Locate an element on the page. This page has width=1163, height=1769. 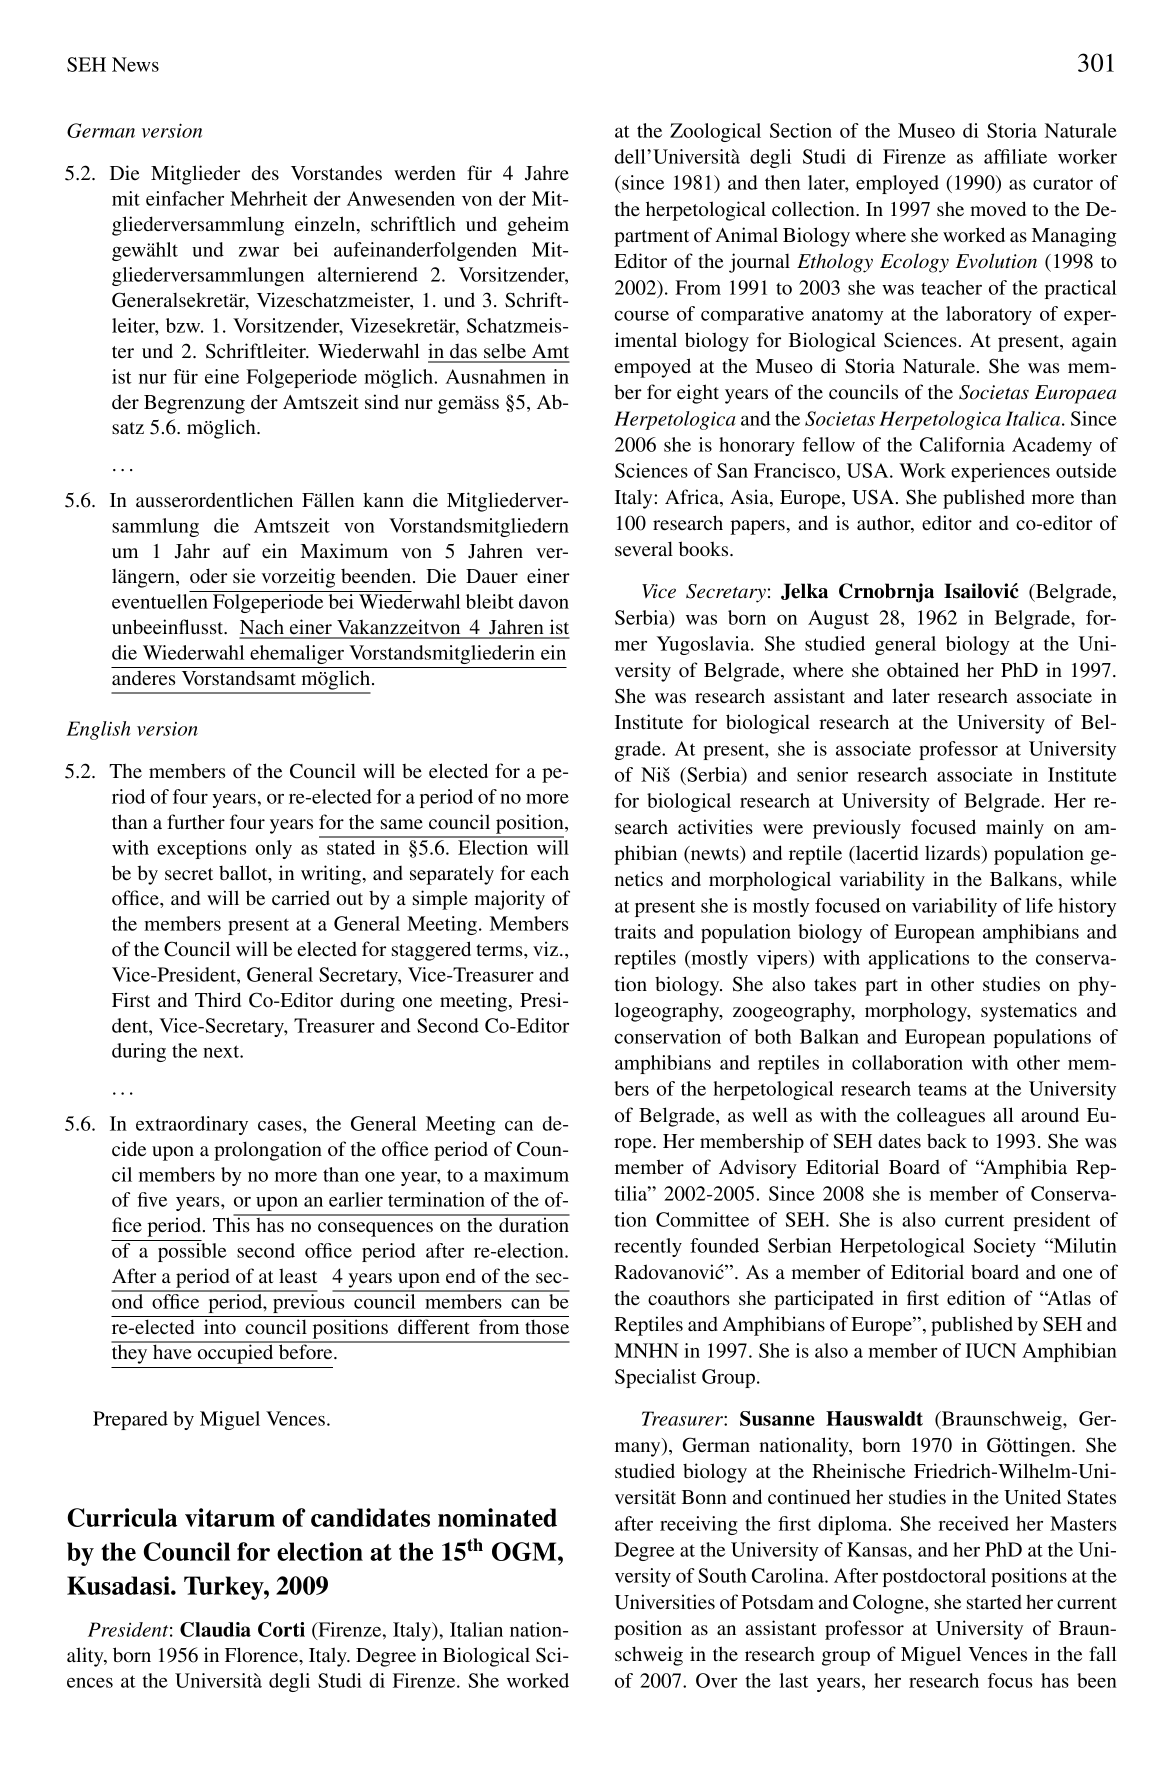
News is located at coordinates (135, 64).
